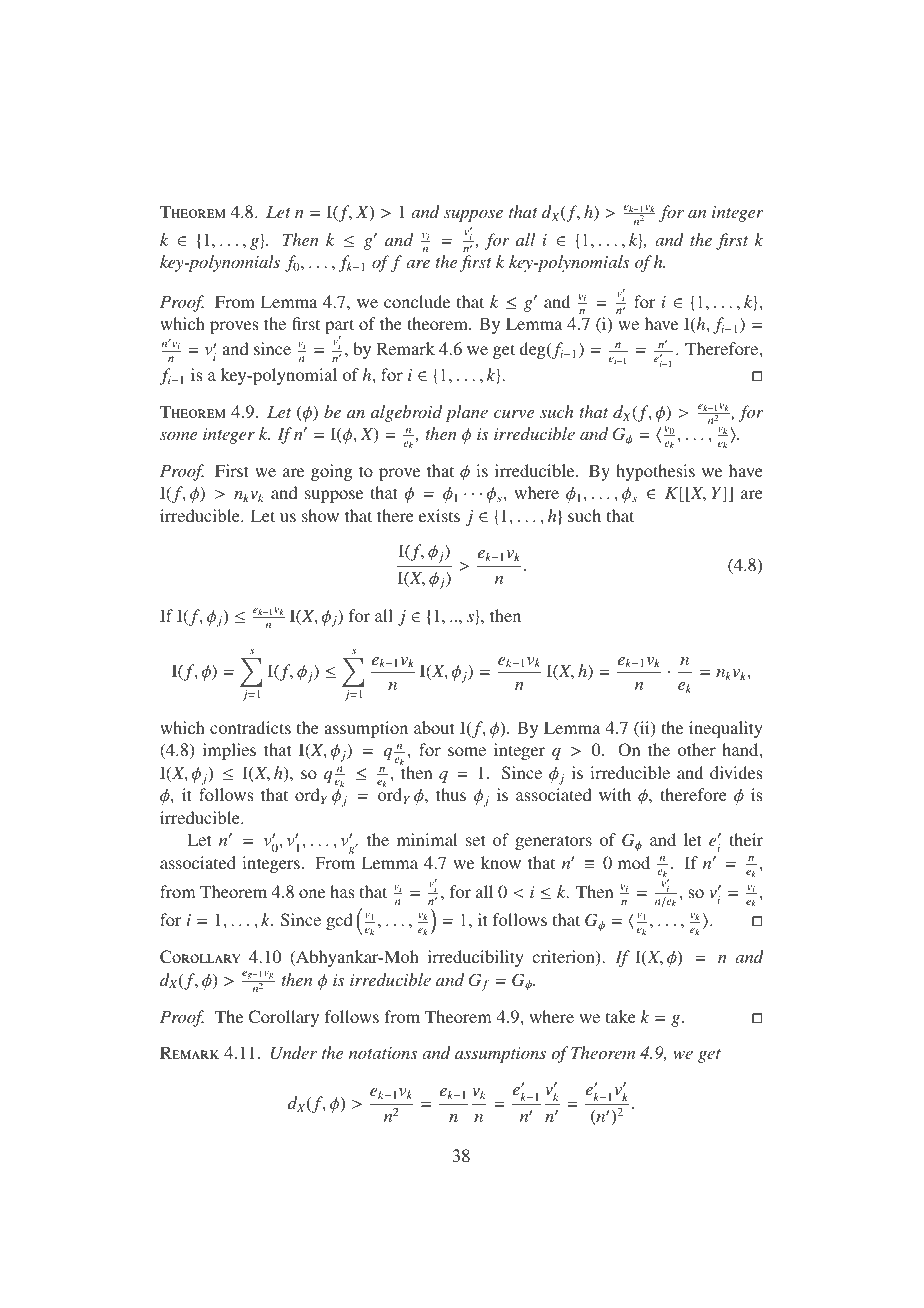  What do you see at coordinates (726, 729) in the screenshot?
I see `inequality` at bounding box center [726, 729].
